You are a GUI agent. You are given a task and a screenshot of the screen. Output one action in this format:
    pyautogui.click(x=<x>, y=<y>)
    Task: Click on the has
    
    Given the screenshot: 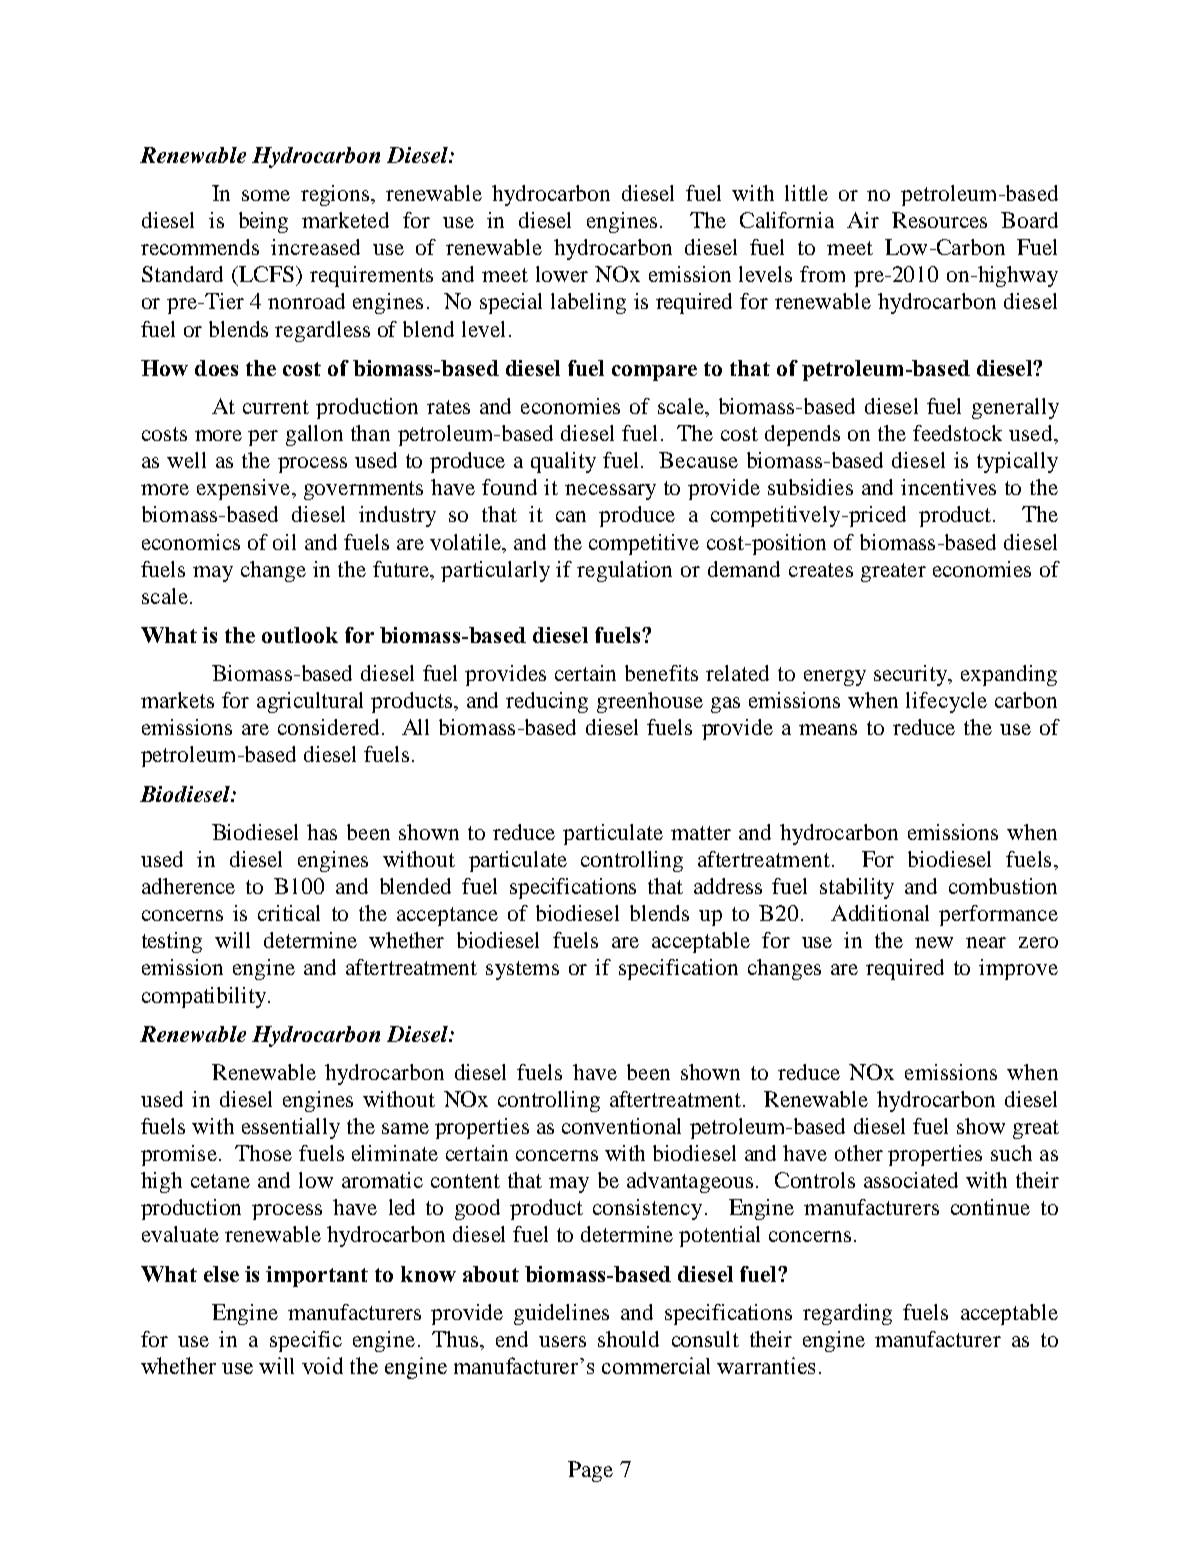 What is the action you would take?
    pyautogui.click(x=322, y=832)
